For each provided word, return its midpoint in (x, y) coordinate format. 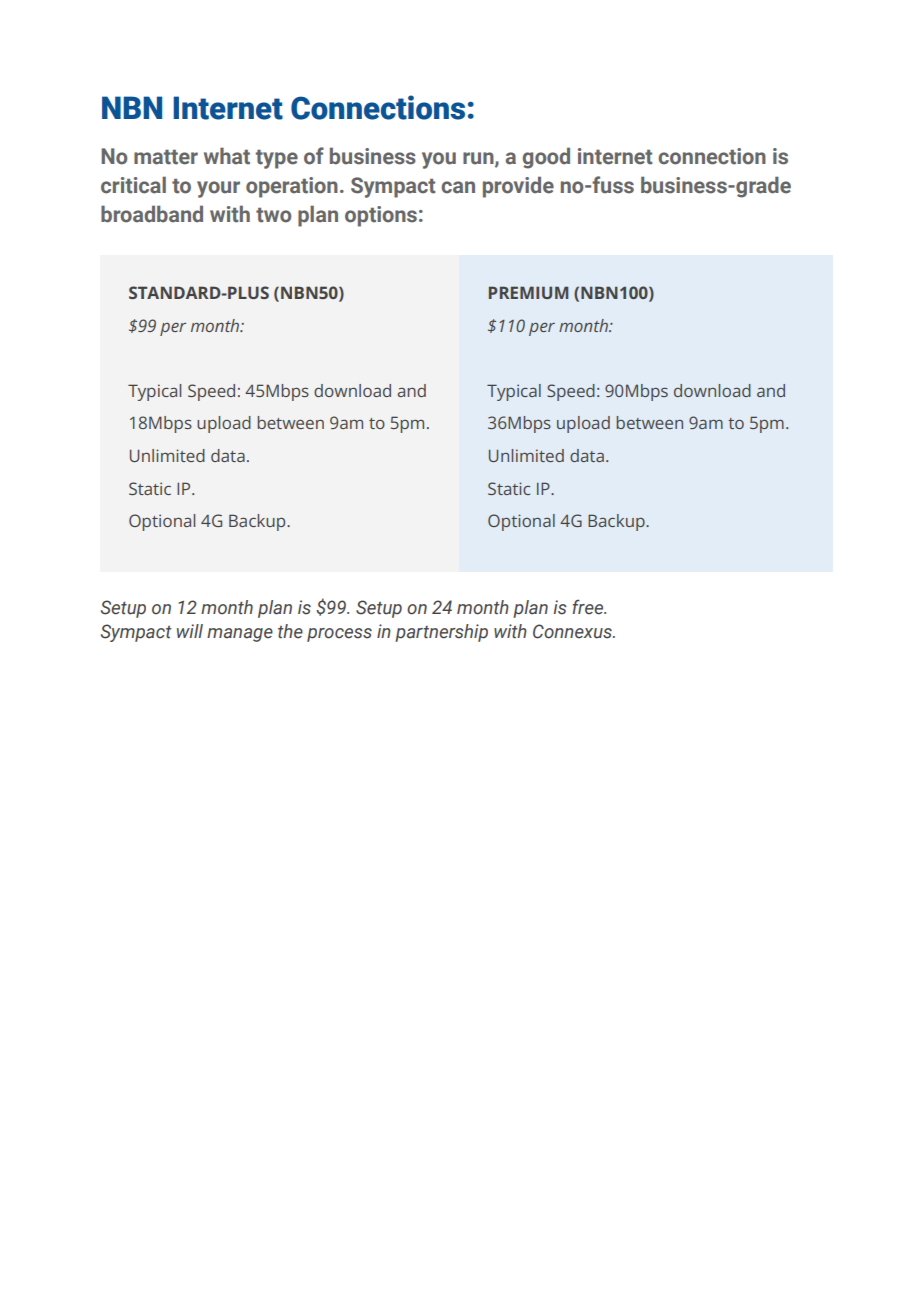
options (381, 216)
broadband (152, 214)
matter (166, 157)
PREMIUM (528, 292)
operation (292, 187)
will (190, 631)
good (546, 158)
